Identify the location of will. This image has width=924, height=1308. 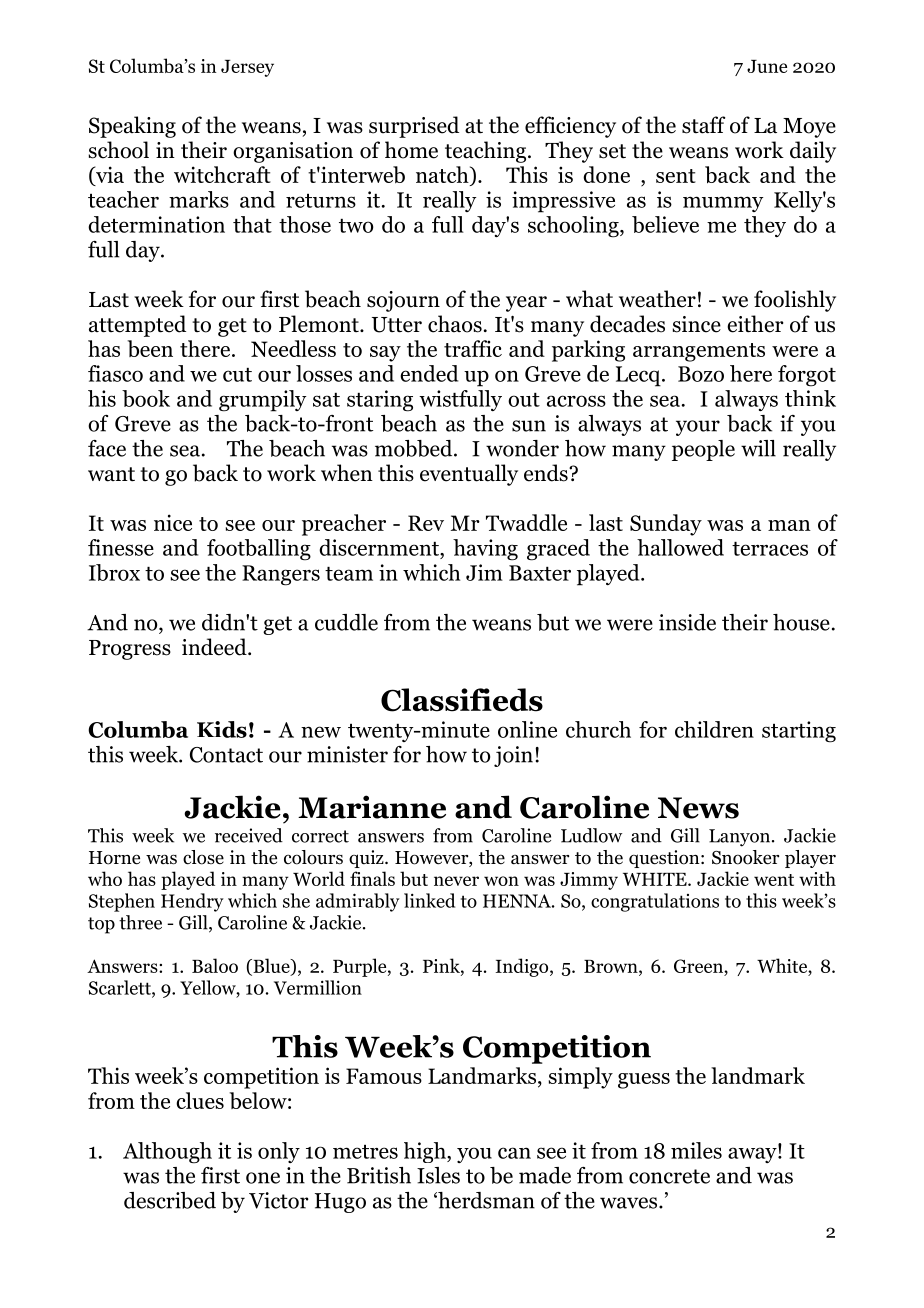
(758, 448).
